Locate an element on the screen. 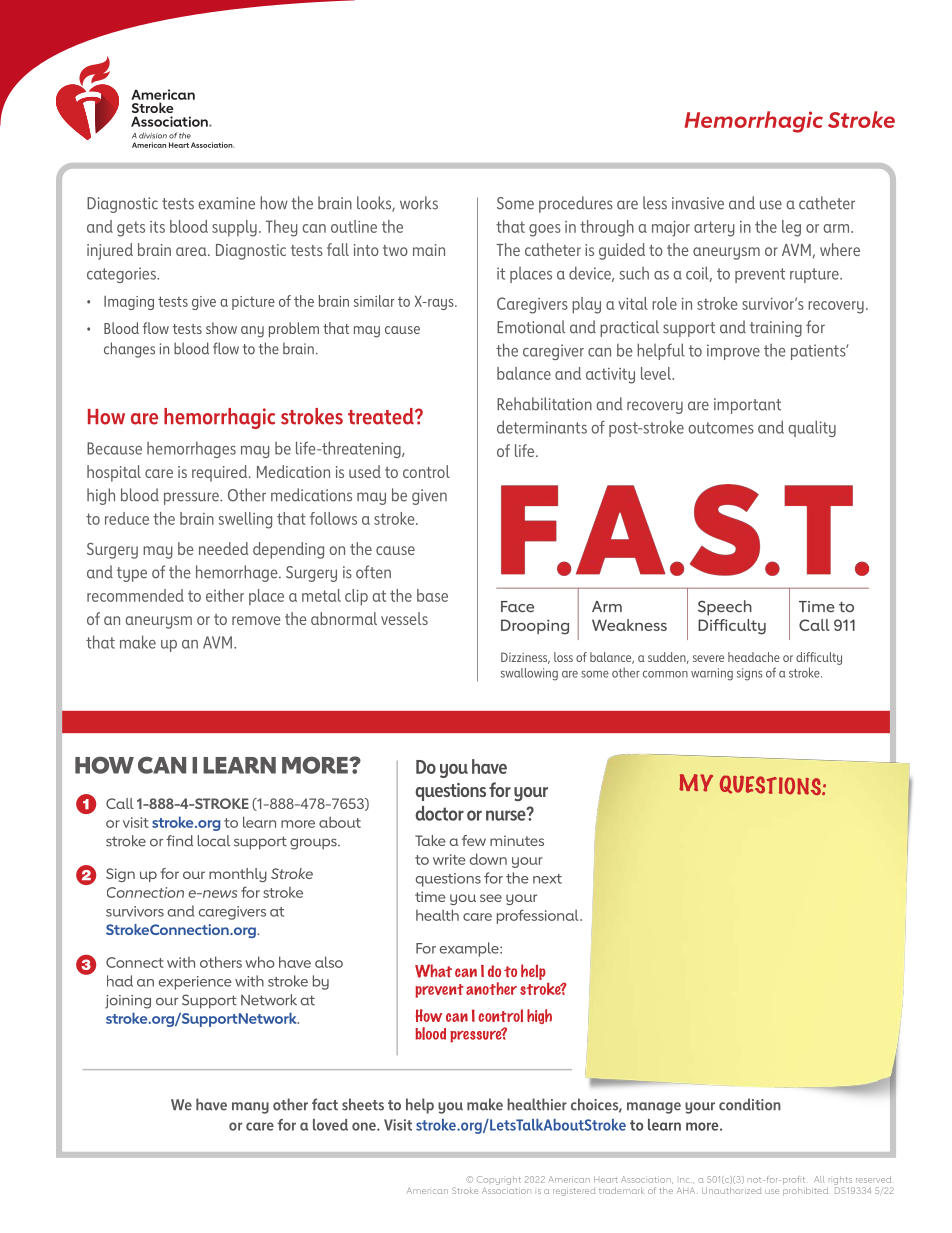  many is located at coordinates (250, 1108).
